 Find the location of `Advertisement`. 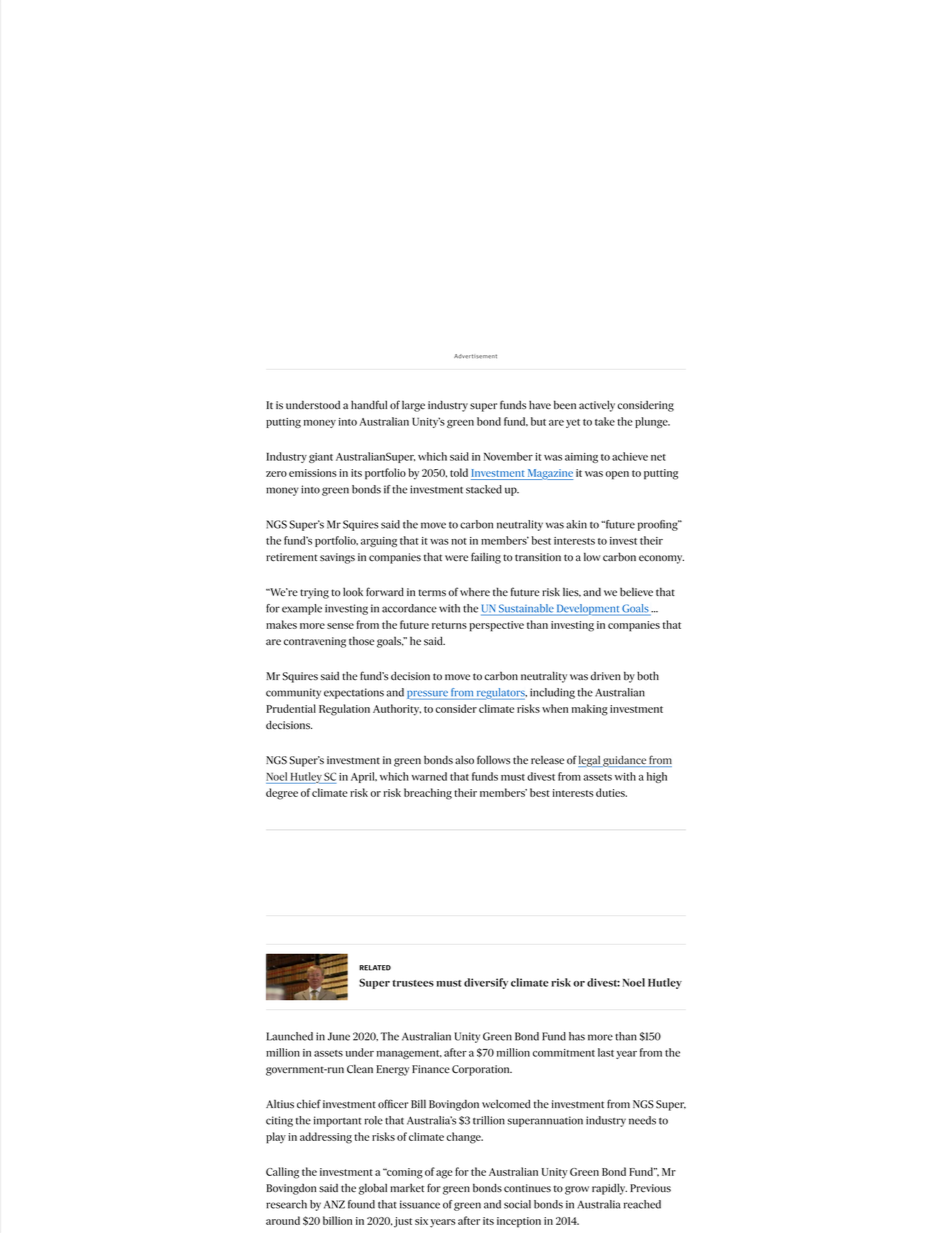

Advertisement is located at coordinates (475, 356).
